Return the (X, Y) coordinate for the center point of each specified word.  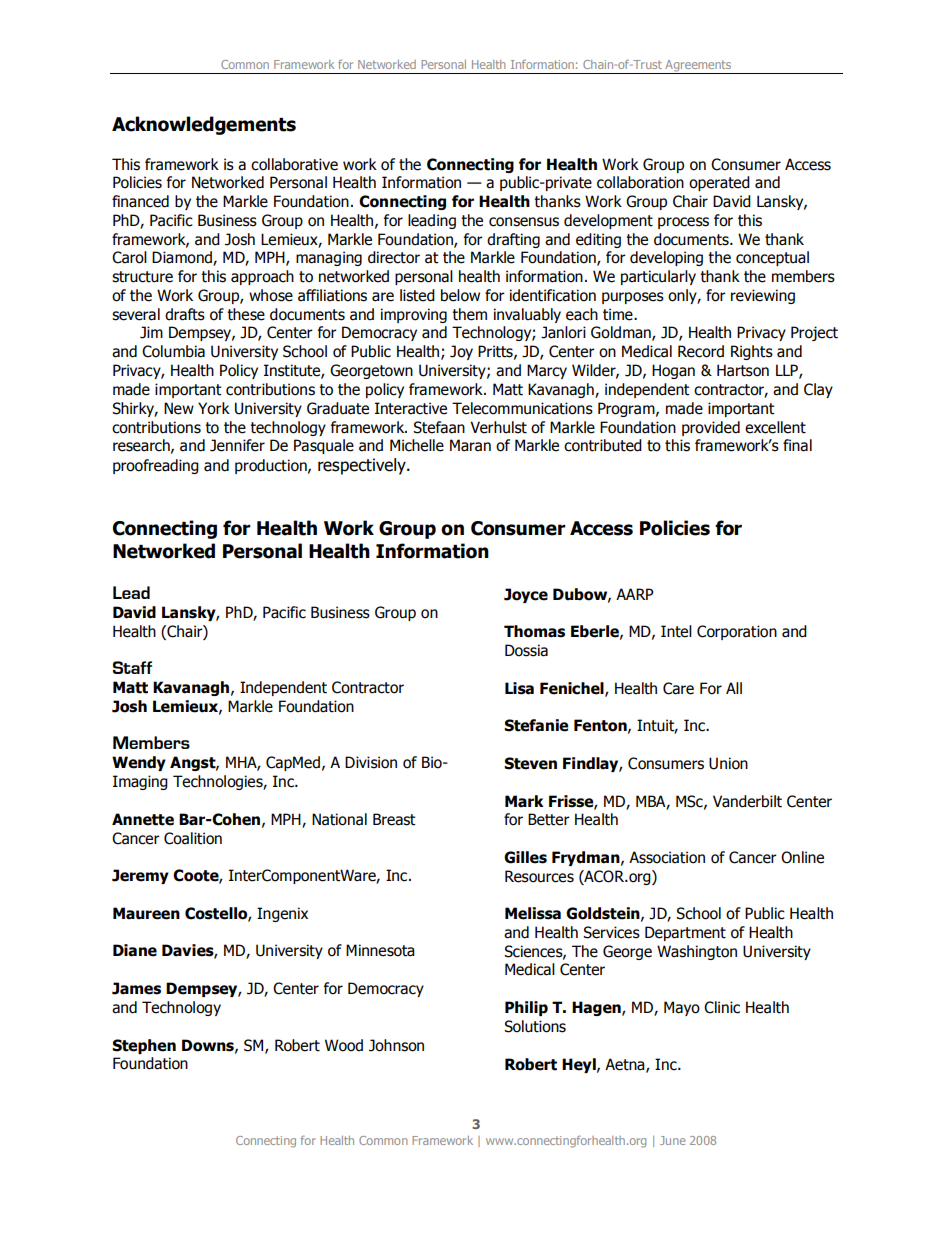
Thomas (534, 631)
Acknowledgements (204, 125)
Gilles (525, 857)
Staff (132, 667)
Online (802, 857)
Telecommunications (522, 408)
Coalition (193, 838)
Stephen (144, 1046)
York (214, 408)
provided (711, 428)
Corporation (737, 632)
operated (719, 183)
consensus (524, 222)
